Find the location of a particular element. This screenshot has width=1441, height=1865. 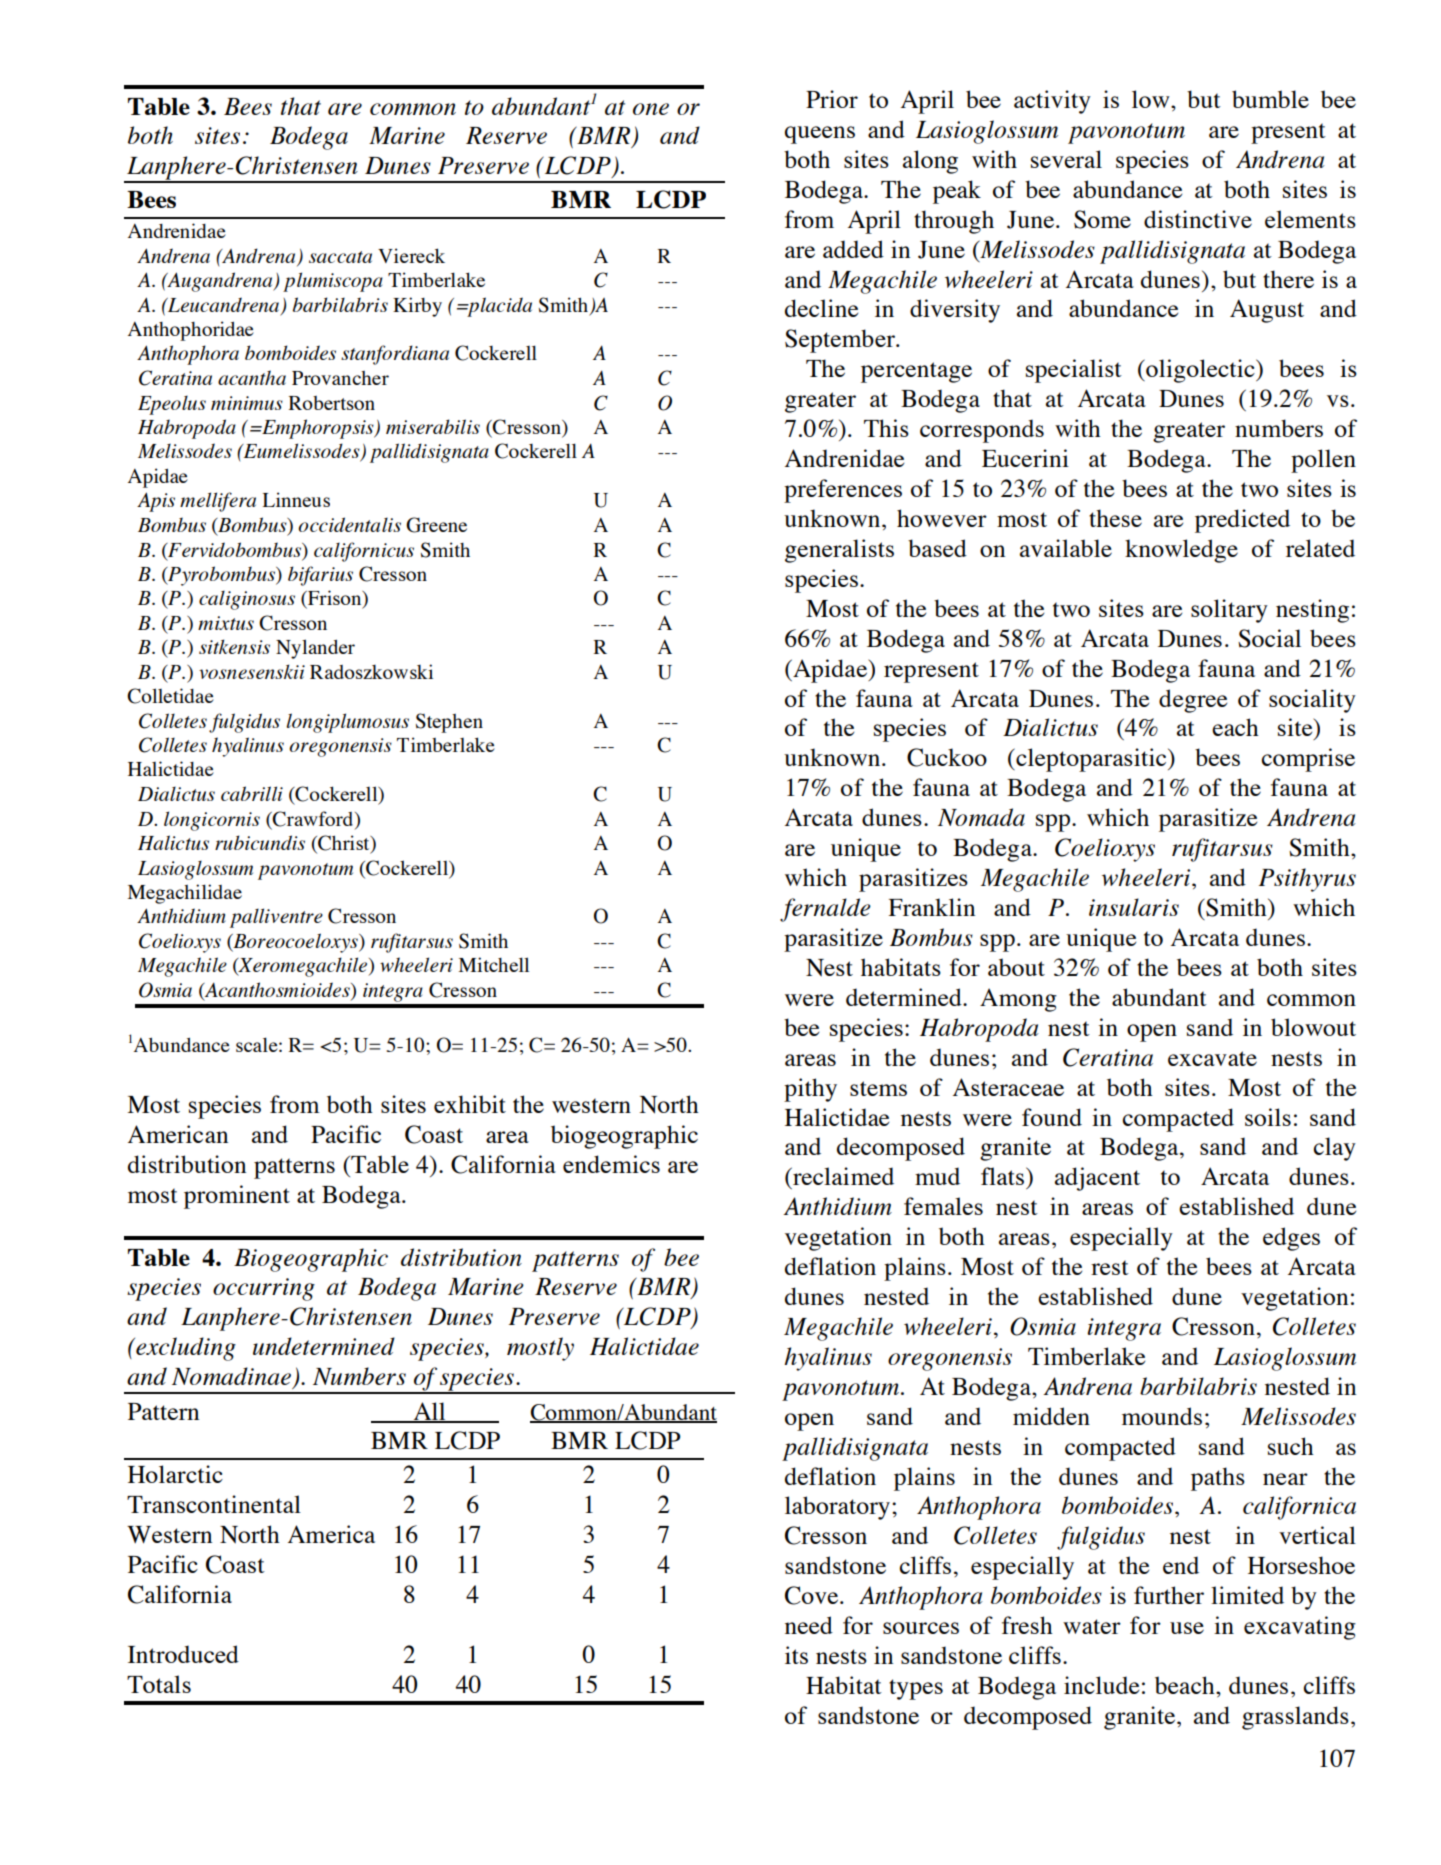

queens is located at coordinates (820, 135).
